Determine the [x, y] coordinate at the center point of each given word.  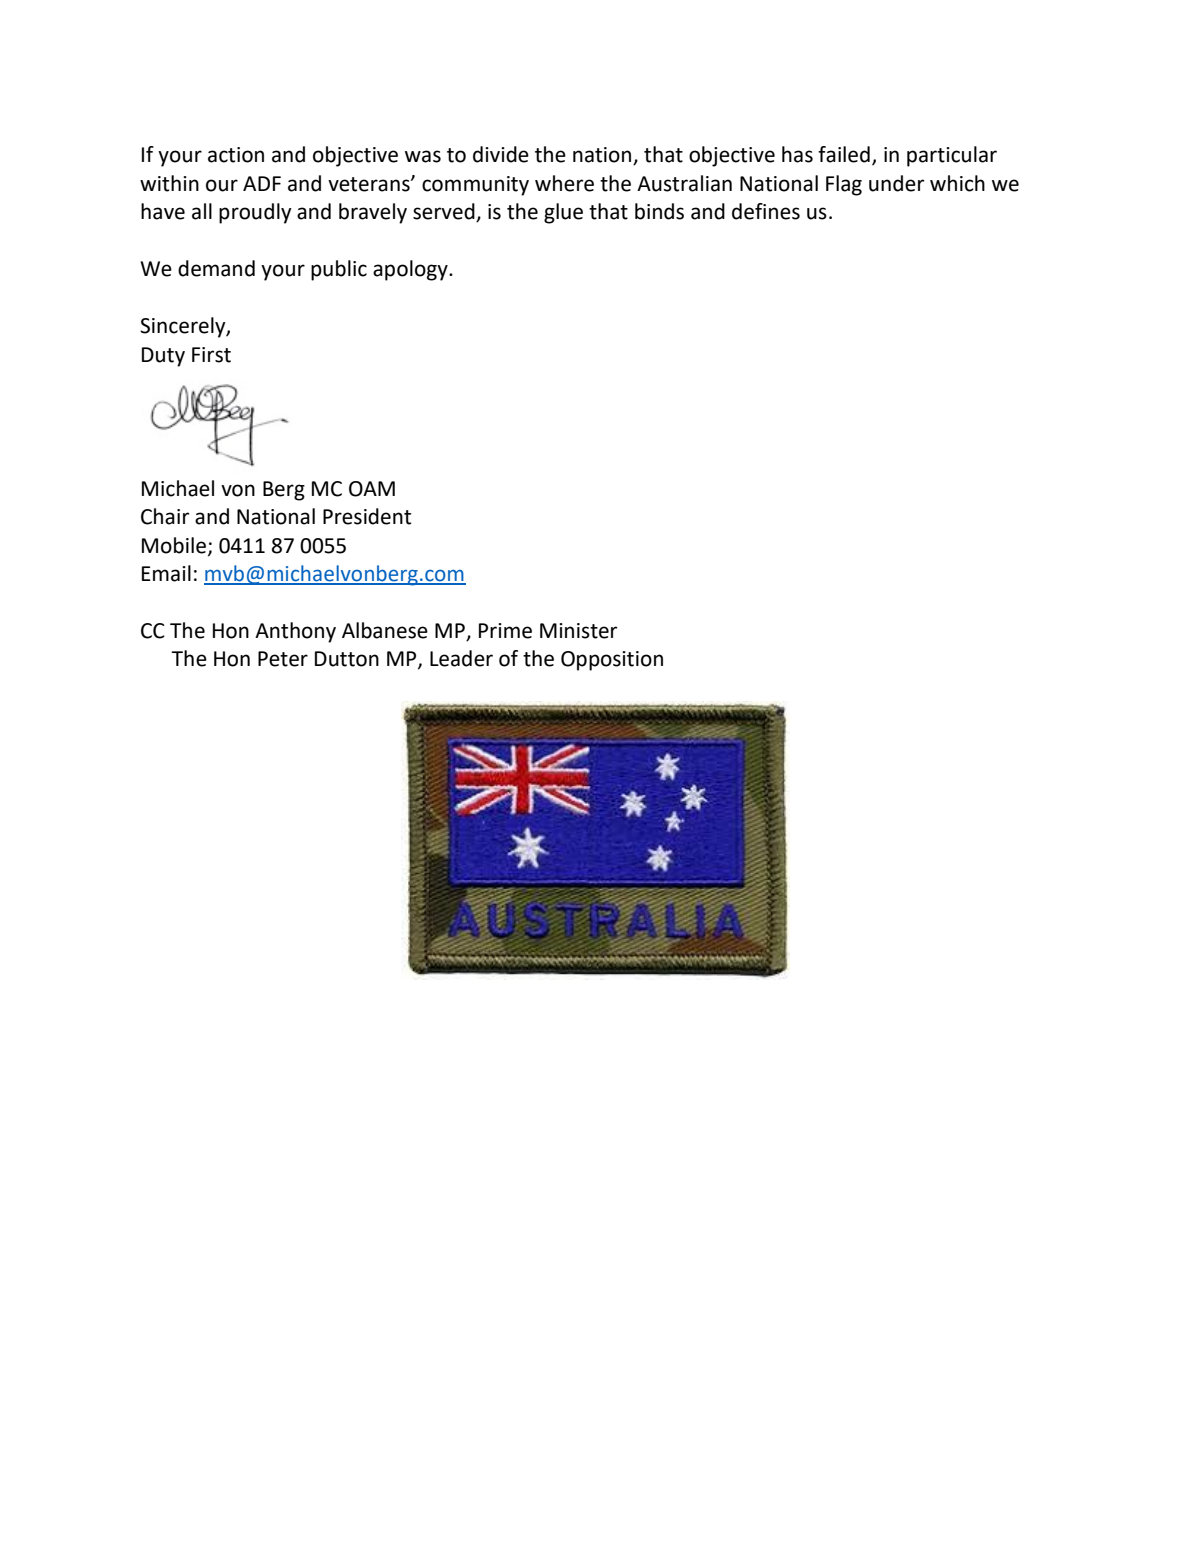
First [211, 355]
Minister [578, 631]
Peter [283, 659]
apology [411, 270]
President [367, 516]
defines [766, 211]
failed [844, 154]
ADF [262, 183]
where [564, 183]
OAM [372, 489]
